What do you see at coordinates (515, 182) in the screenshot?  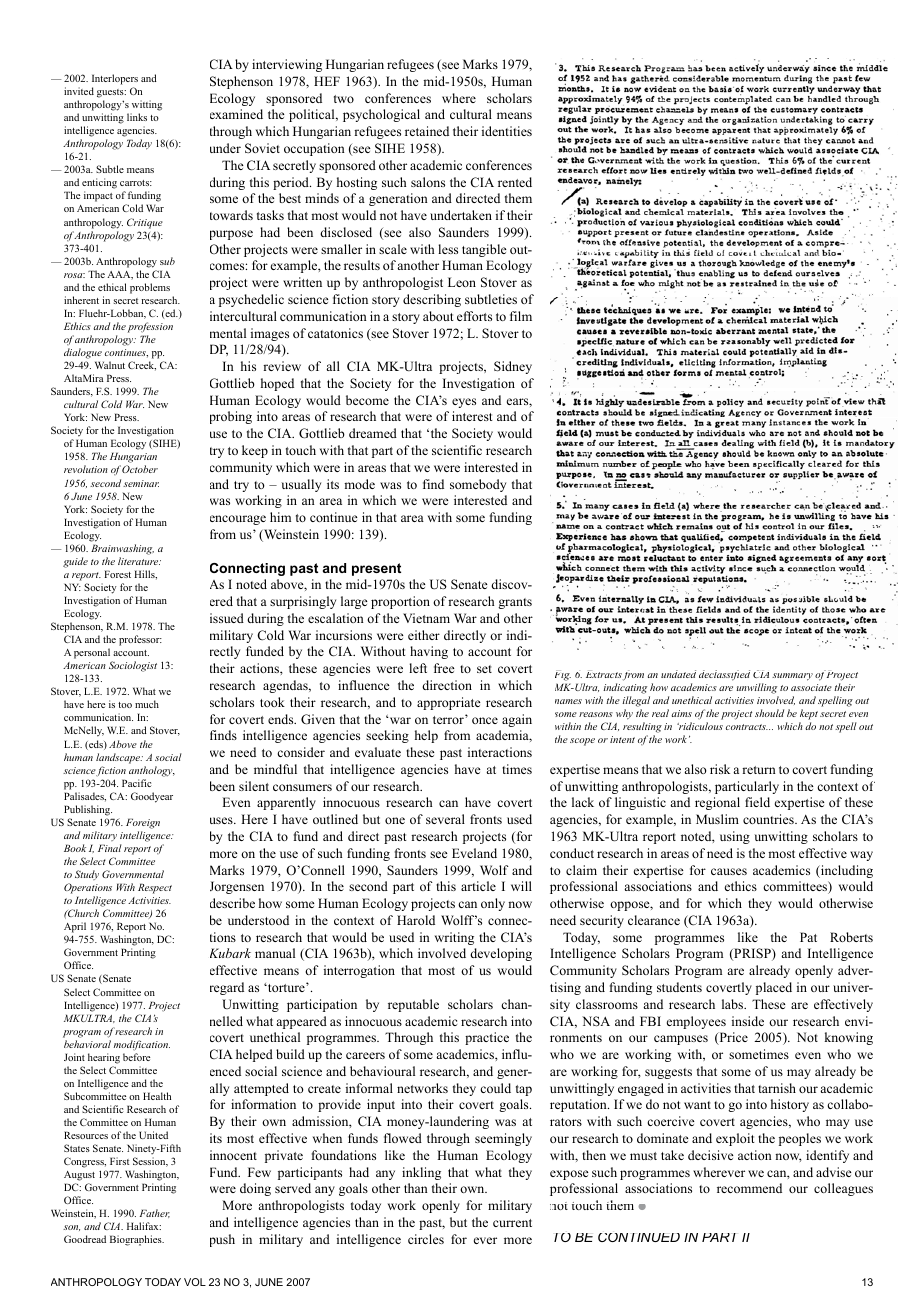 I see `rented` at bounding box center [515, 182].
